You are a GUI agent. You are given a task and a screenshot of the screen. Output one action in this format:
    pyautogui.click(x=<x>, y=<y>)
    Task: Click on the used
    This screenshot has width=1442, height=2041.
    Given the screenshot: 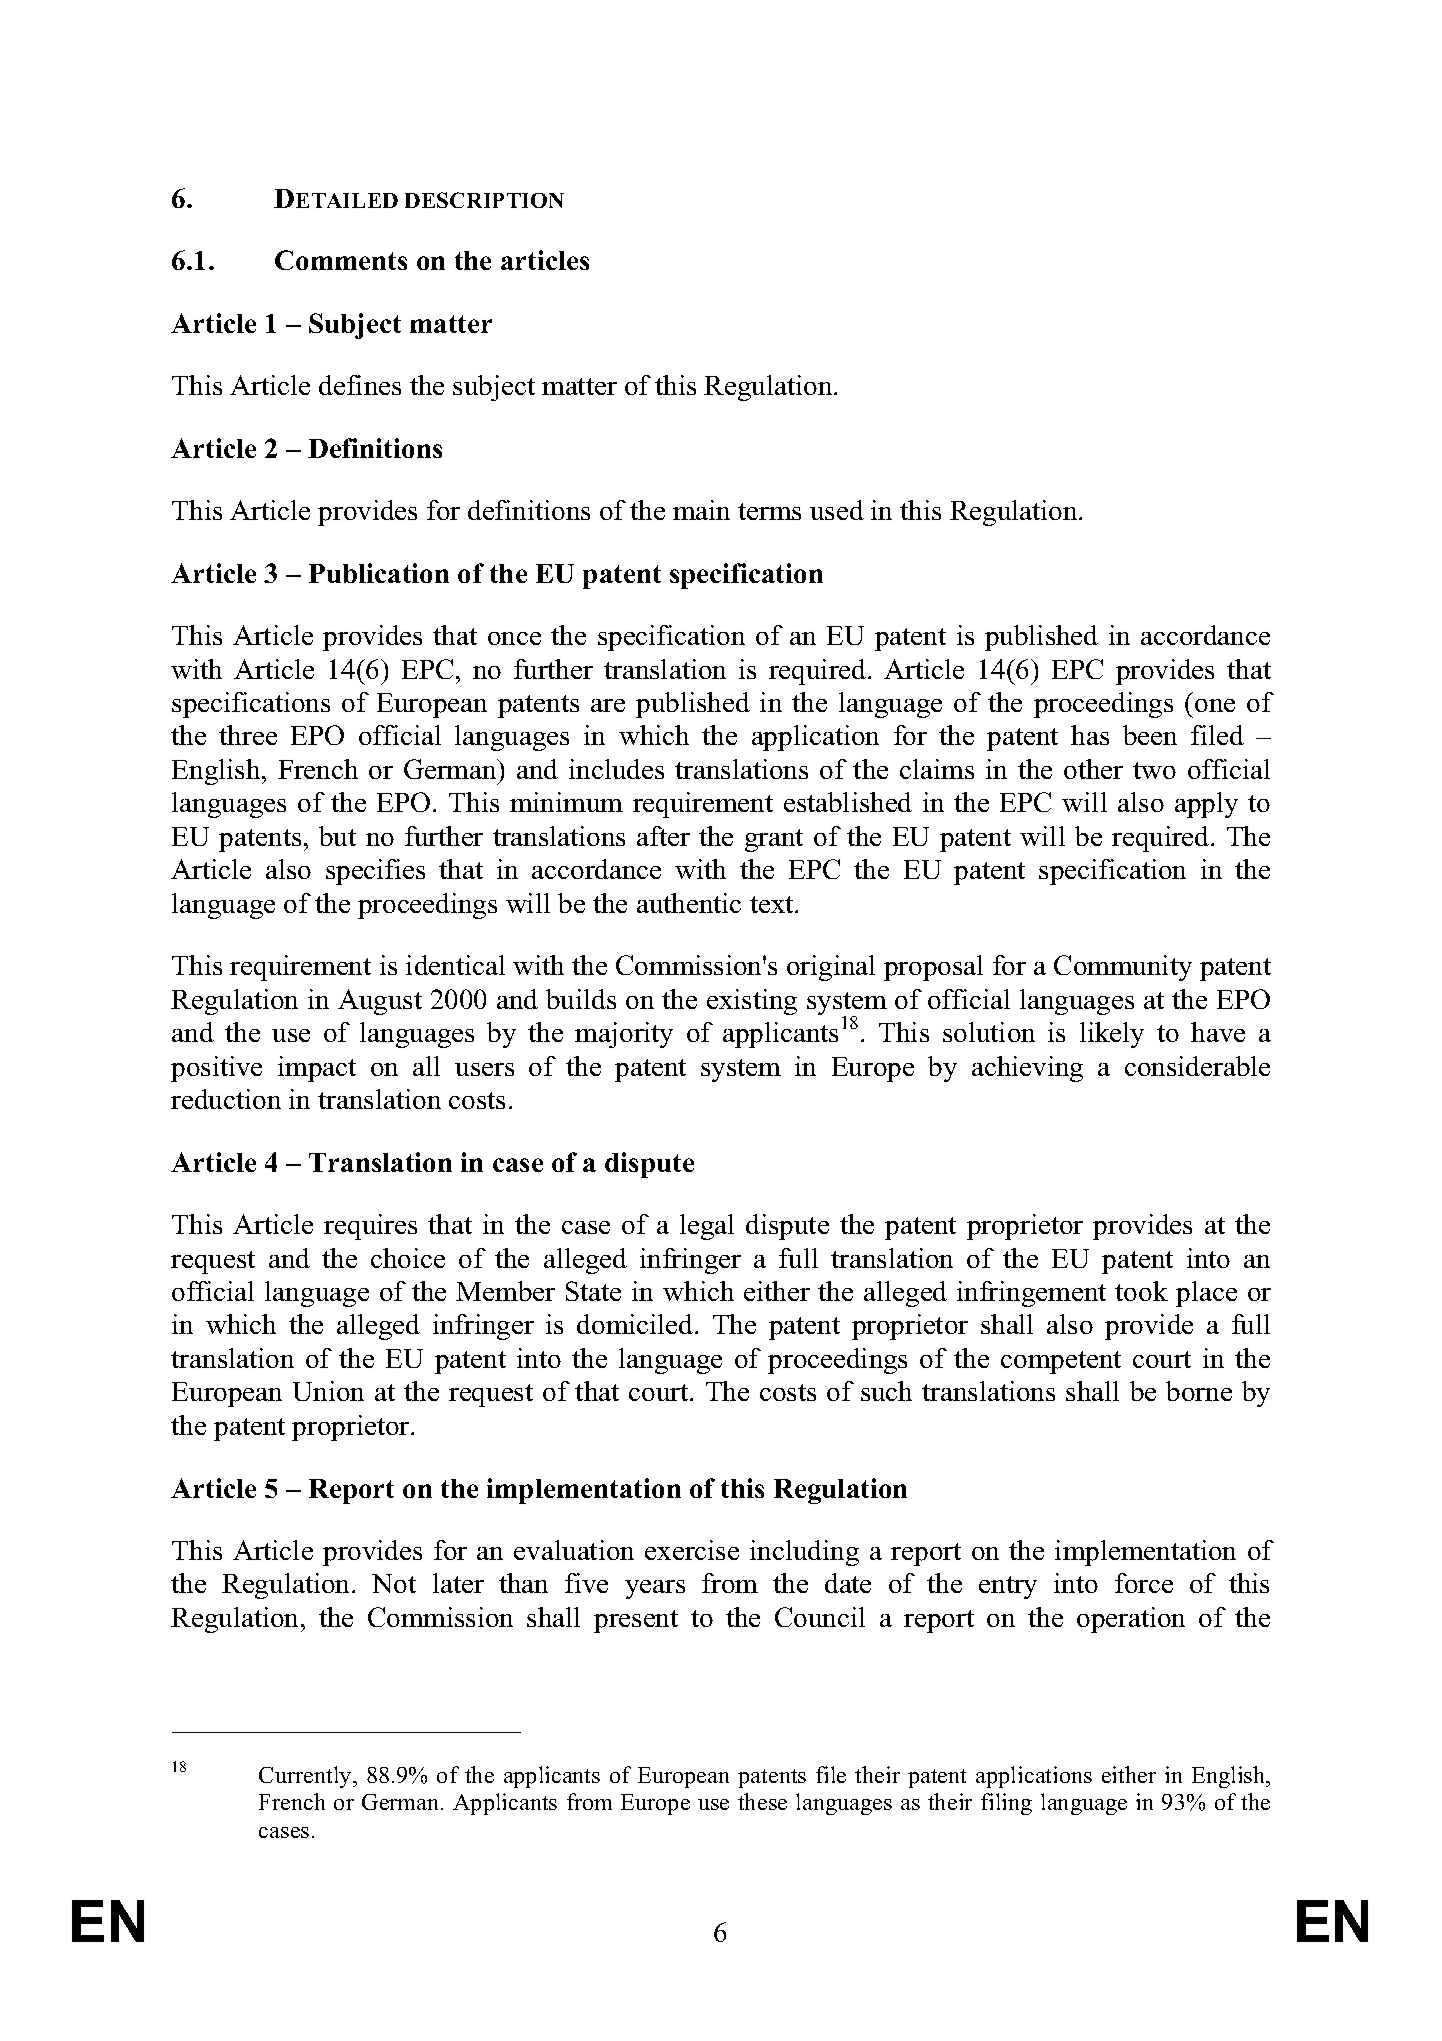 What is the action you would take?
    pyautogui.click(x=837, y=510)
